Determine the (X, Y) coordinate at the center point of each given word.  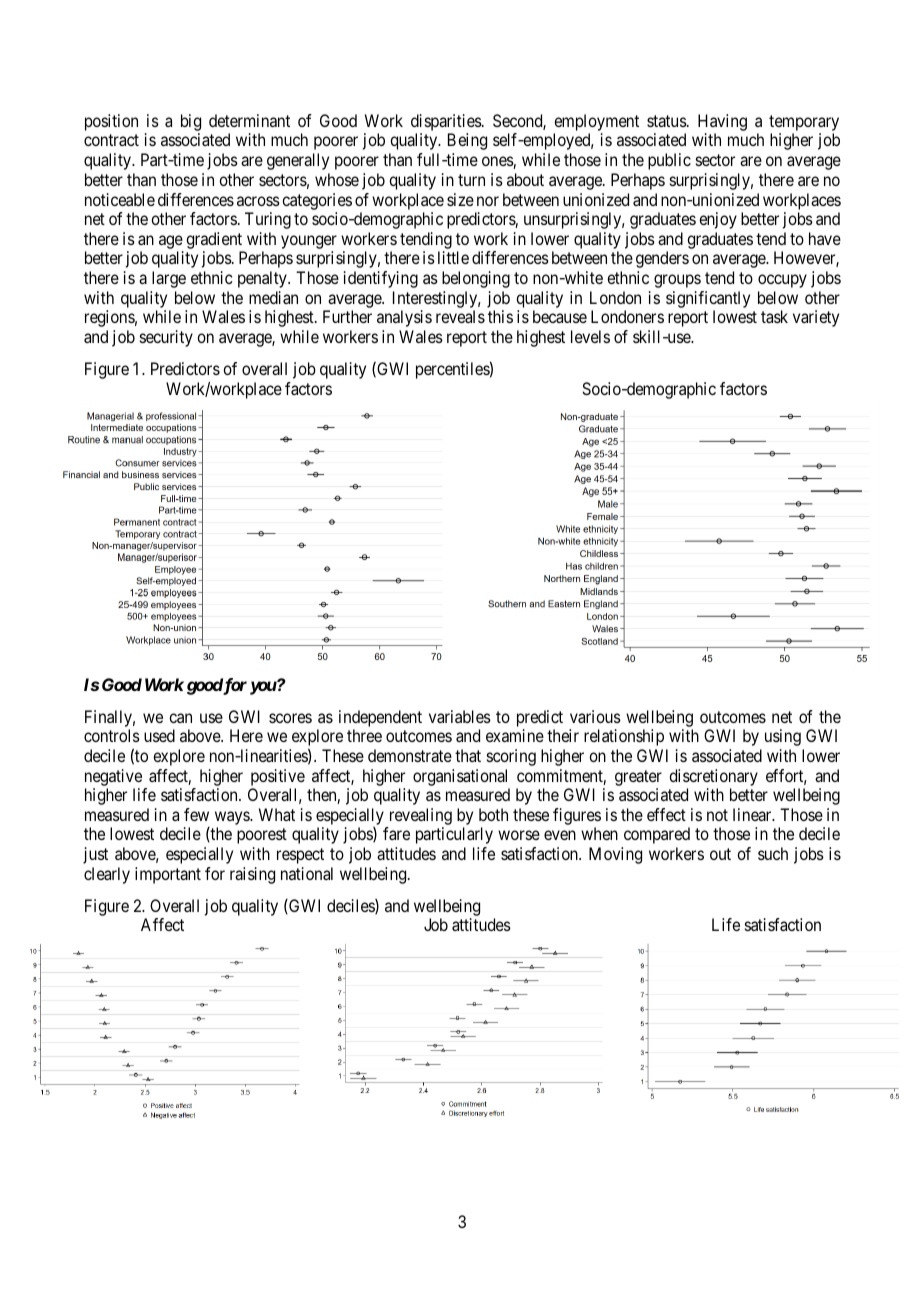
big (191, 124)
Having (722, 124)
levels (590, 336)
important (168, 875)
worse (519, 835)
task (774, 316)
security (166, 338)
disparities (447, 124)
